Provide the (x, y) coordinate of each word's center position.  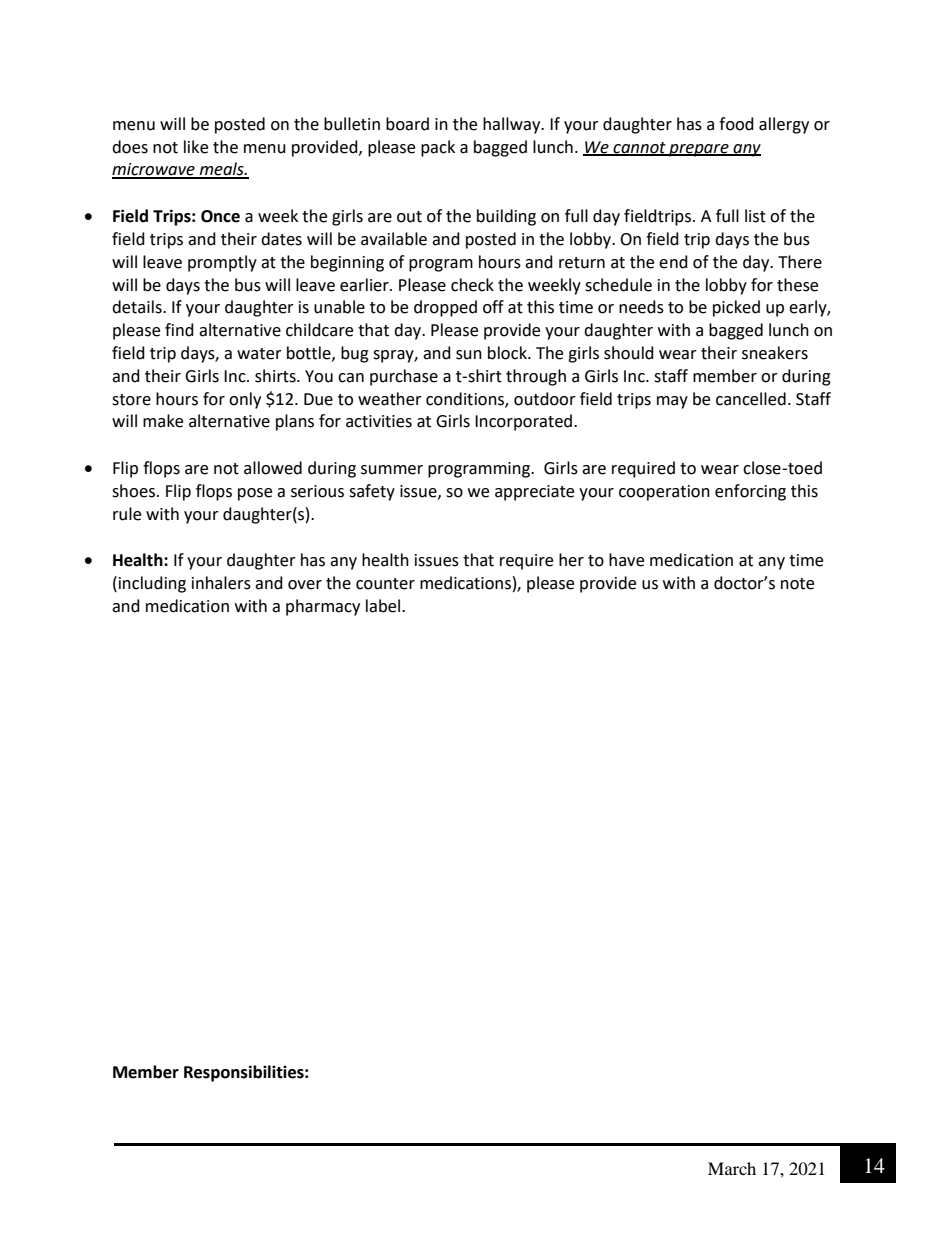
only (245, 400)
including (151, 584)
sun (469, 355)
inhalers (221, 583)
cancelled (751, 399)
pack (438, 148)
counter (385, 584)
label (383, 606)
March (732, 1168)
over (305, 585)
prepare (699, 150)
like (196, 147)
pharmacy (323, 607)
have (626, 560)
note (797, 584)
